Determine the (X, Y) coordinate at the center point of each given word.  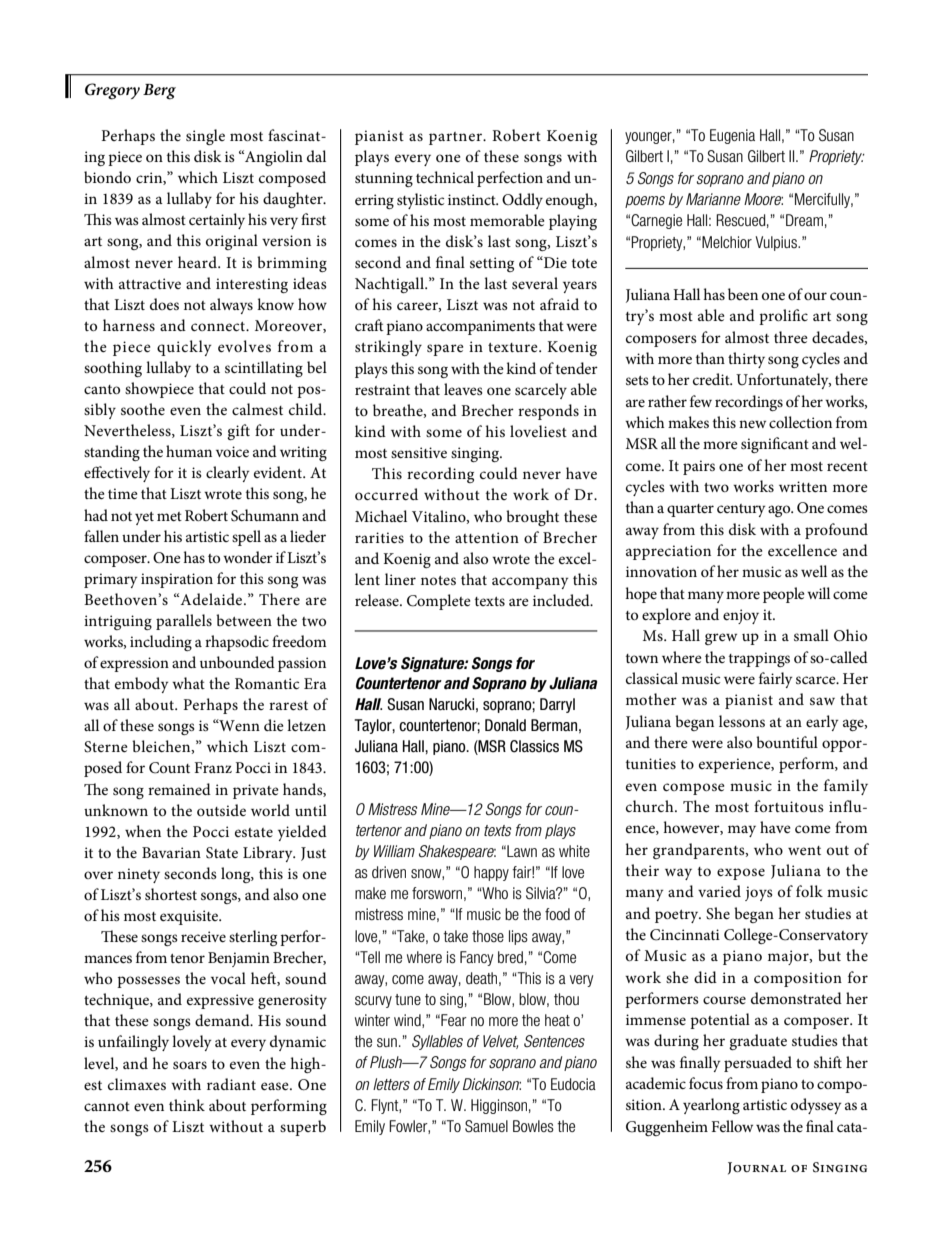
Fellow (732, 1126)
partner (456, 138)
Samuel (486, 1126)
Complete (439, 602)
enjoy (741, 616)
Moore (763, 199)
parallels (184, 622)
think (187, 1105)
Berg (159, 92)
